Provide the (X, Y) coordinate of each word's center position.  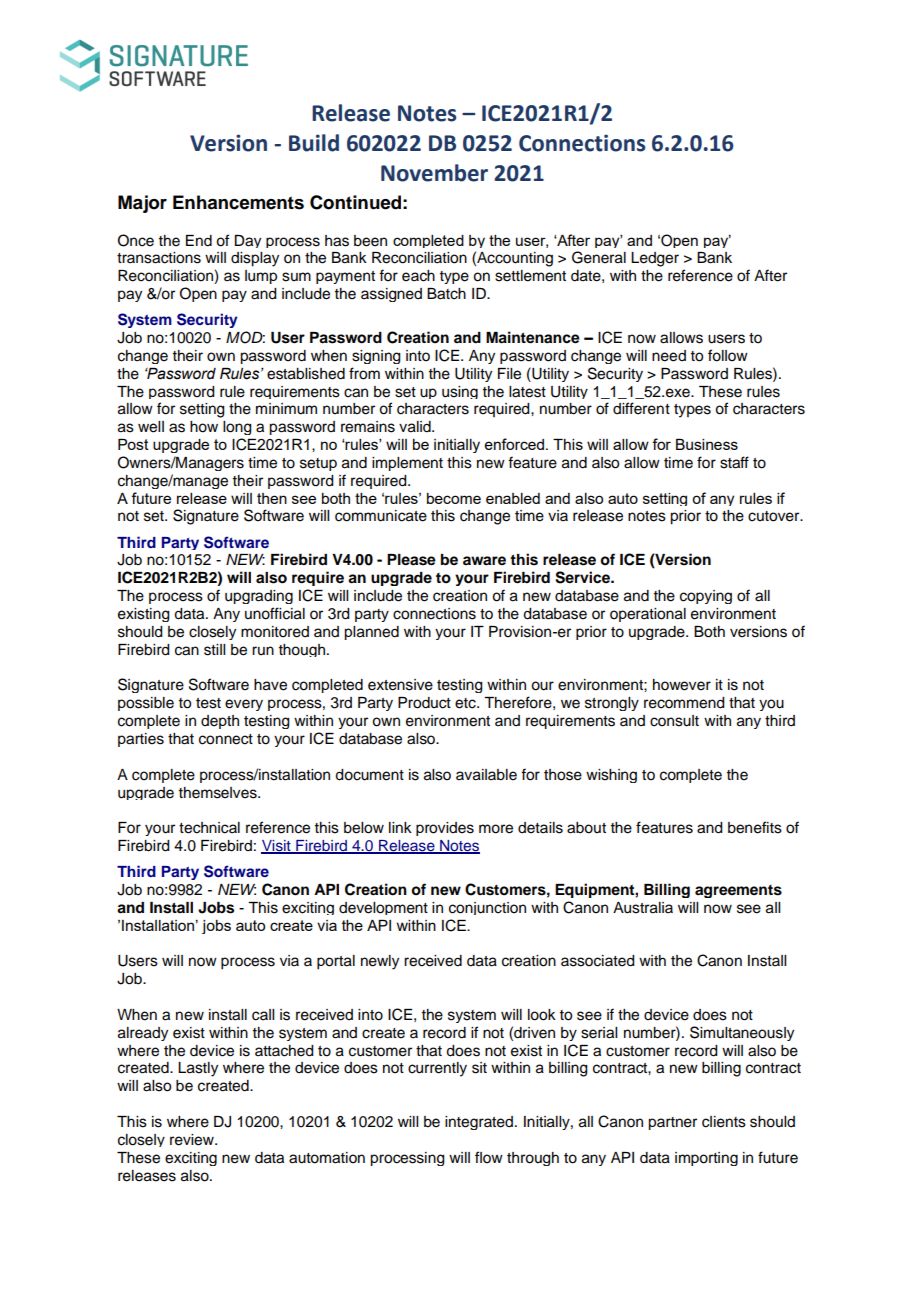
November (434, 173)
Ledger (655, 259)
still (214, 650)
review (193, 1140)
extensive (400, 685)
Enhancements (238, 202)
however (682, 685)
